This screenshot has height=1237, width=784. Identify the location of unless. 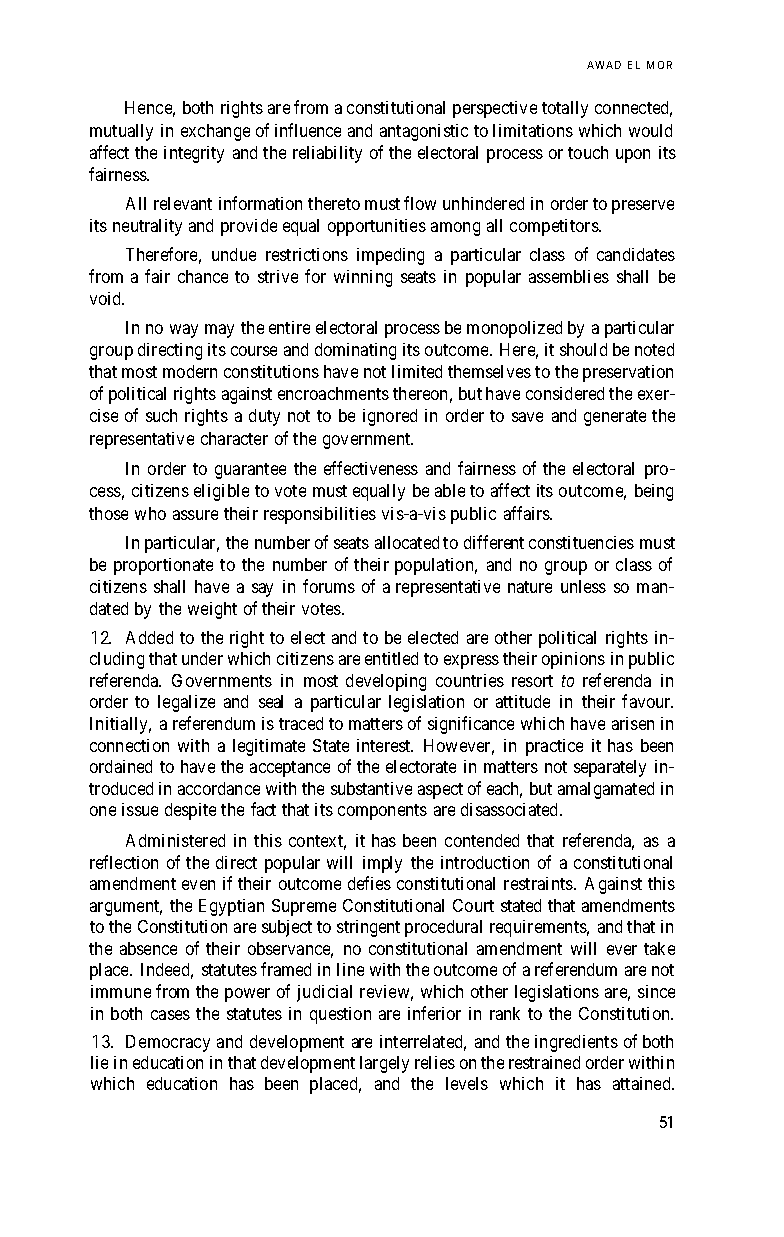
(583, 586).
